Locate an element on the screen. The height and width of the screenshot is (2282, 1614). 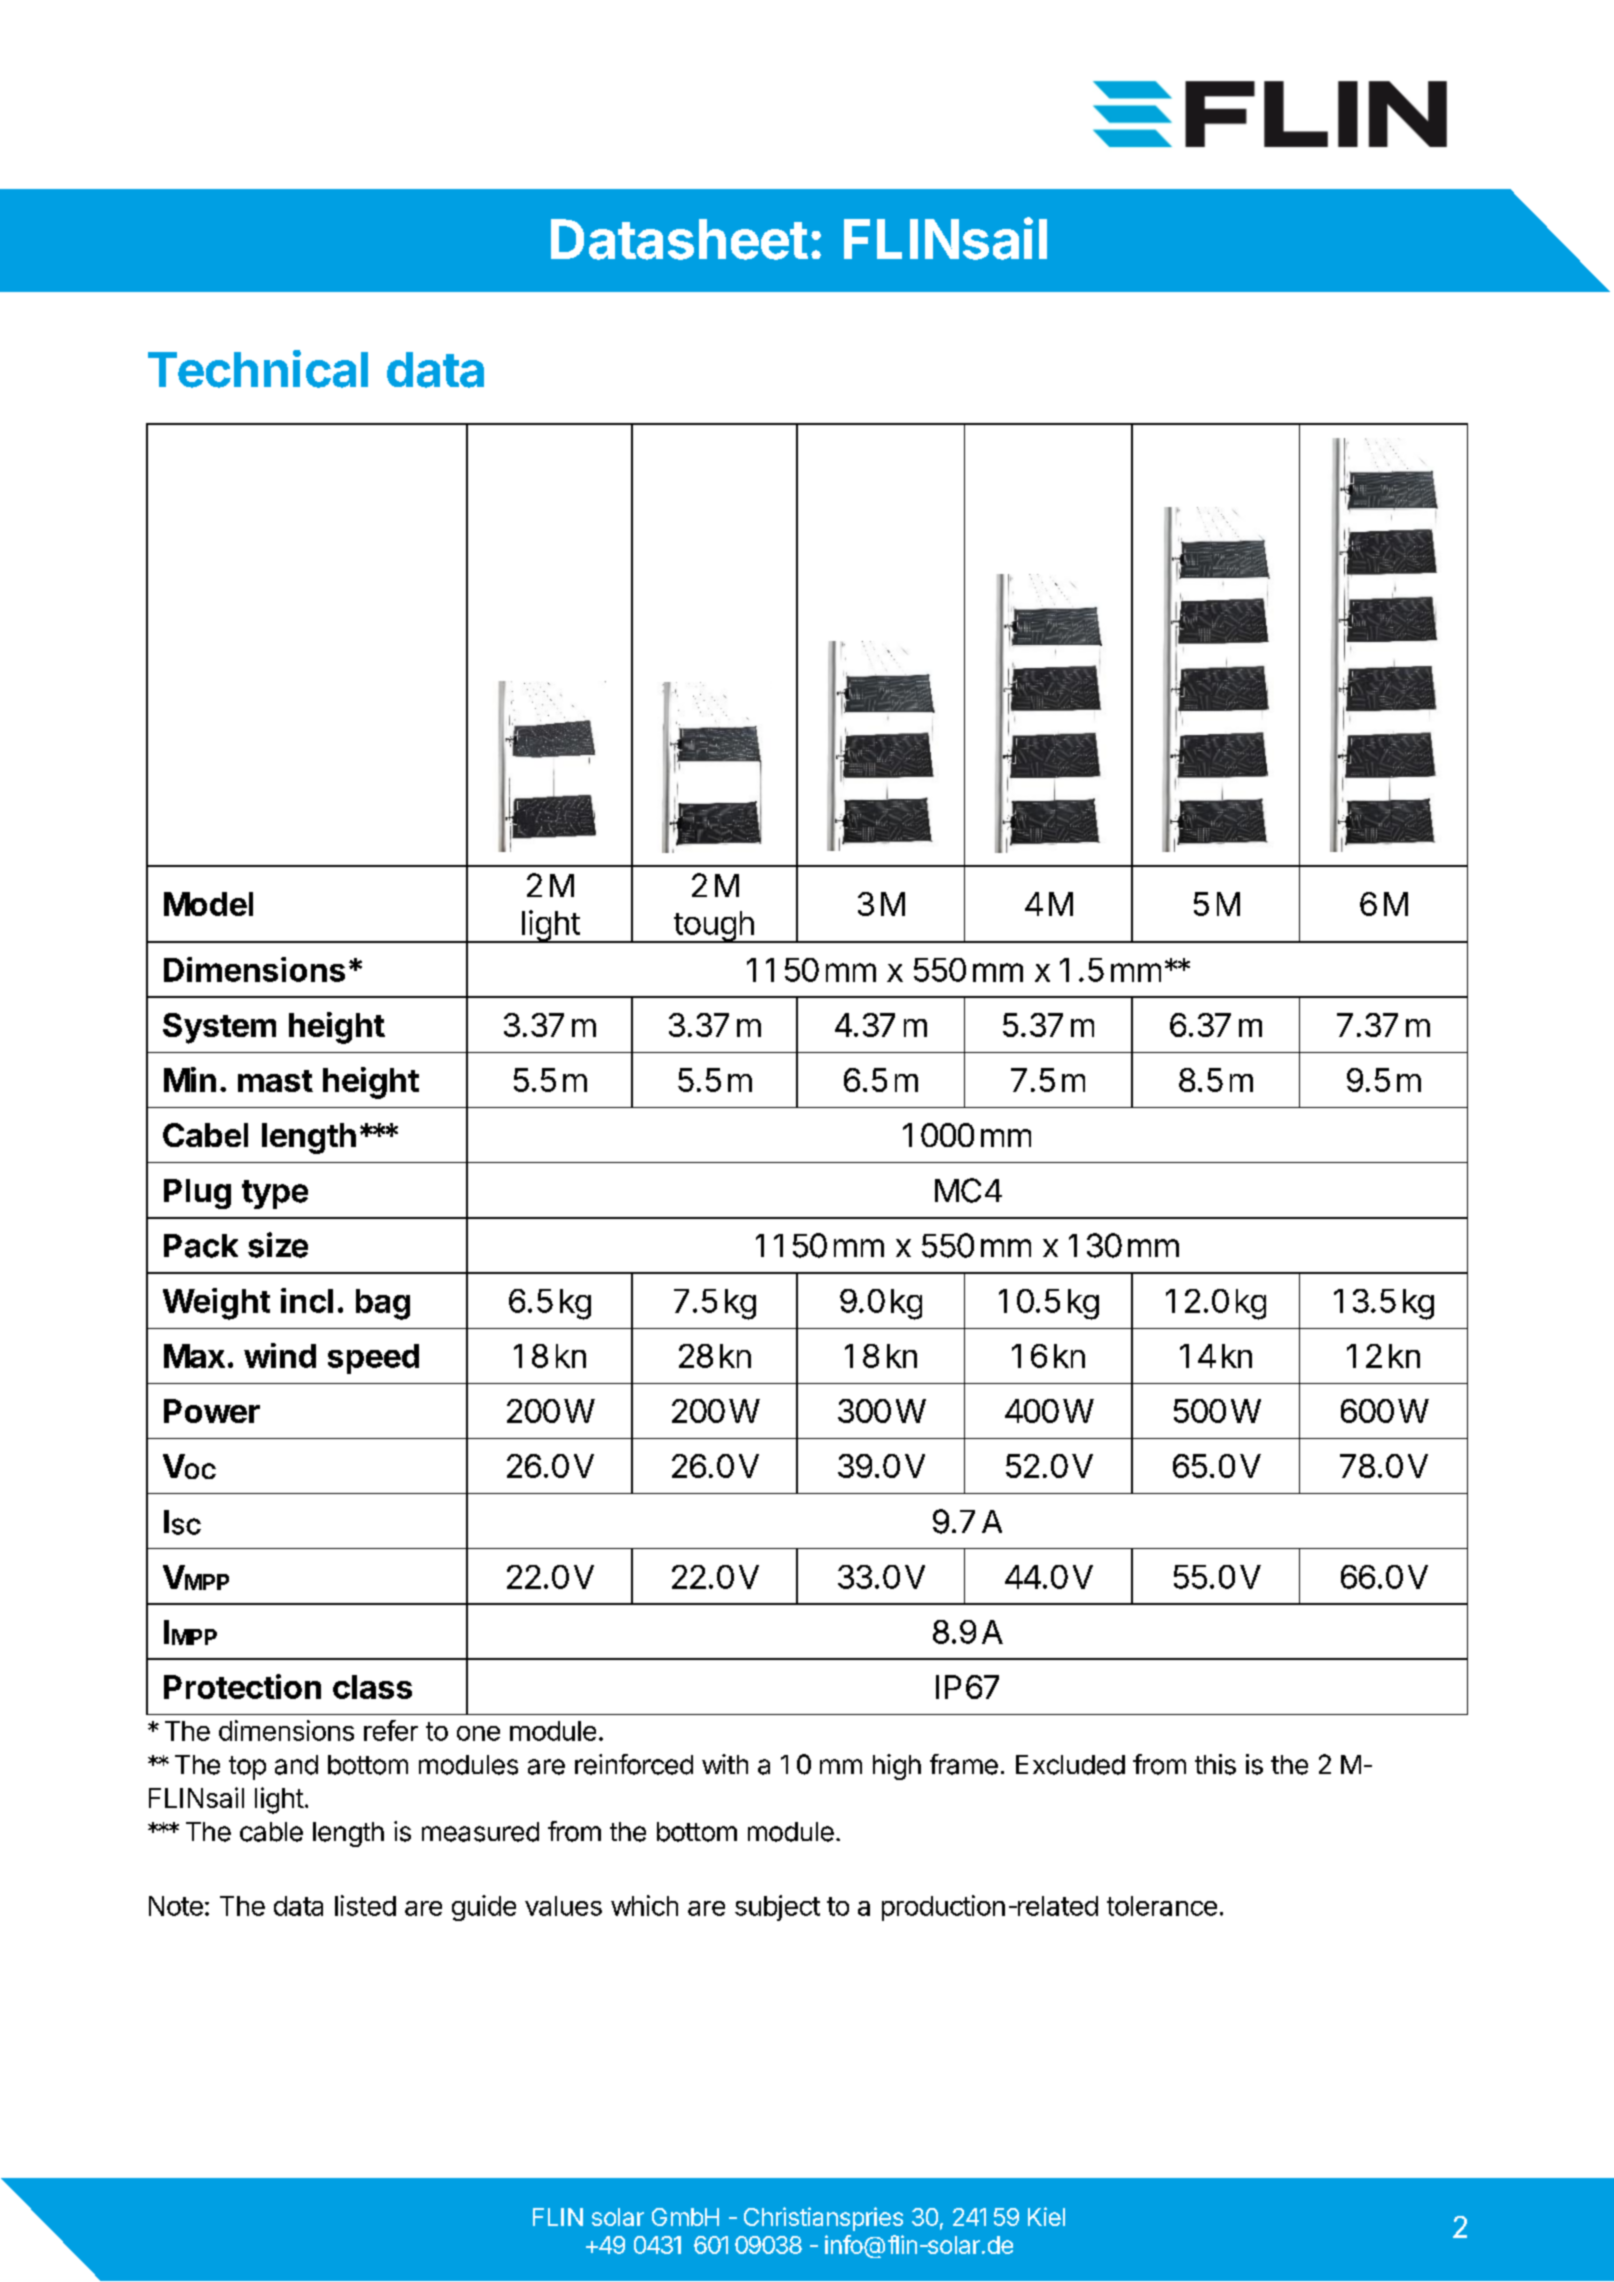
tough is located at coordinates (713, 927).
